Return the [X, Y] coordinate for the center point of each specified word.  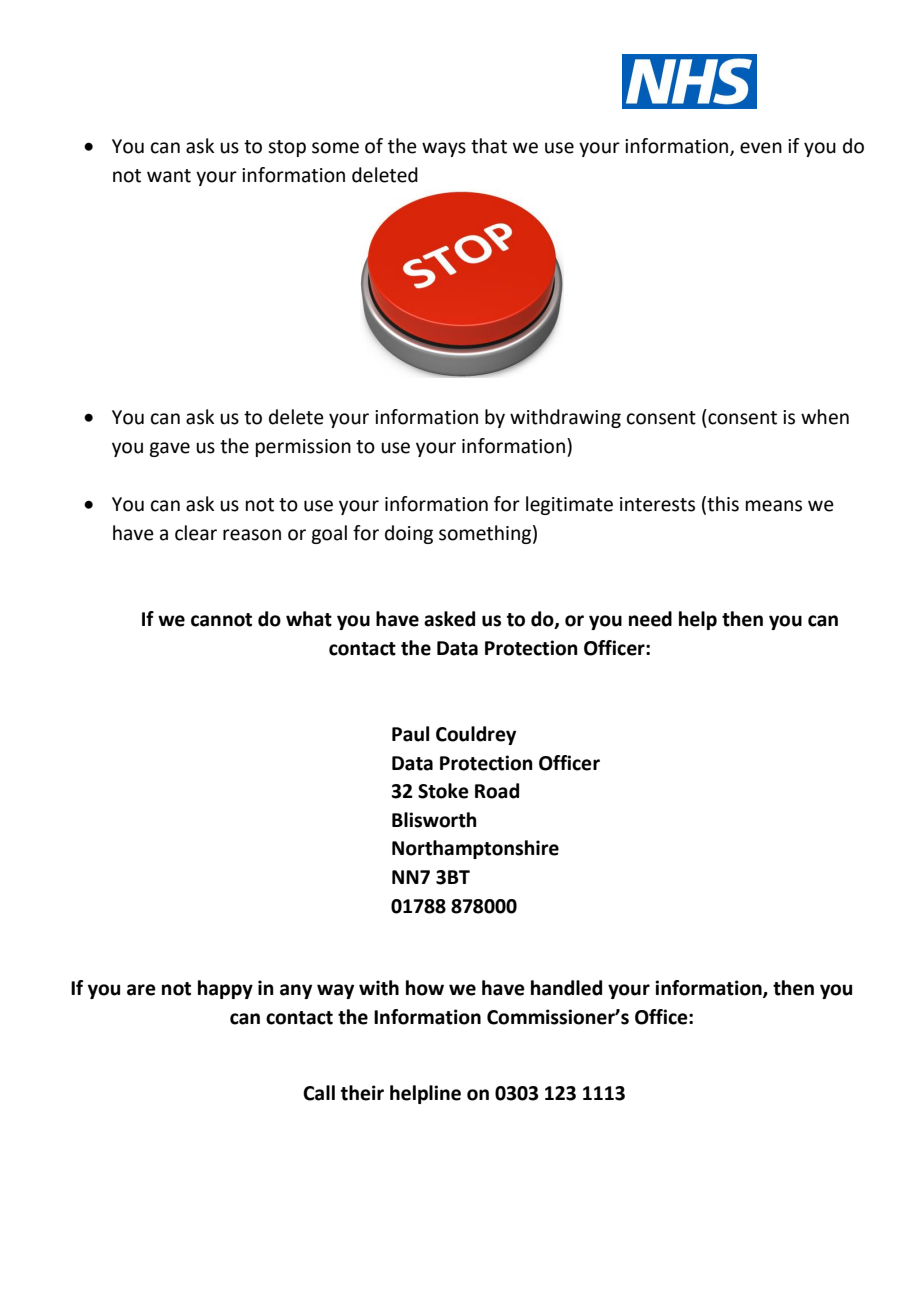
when [825, 417]
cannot [221, 620]
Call [319, 1093]
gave [169, 449]
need [650, 619]
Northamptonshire [475, 849]
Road [497, 791]
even [761, 148]
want [169, 176]
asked [449, 619]
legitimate [569, 505]
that [489, 146]
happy [225, 989]
